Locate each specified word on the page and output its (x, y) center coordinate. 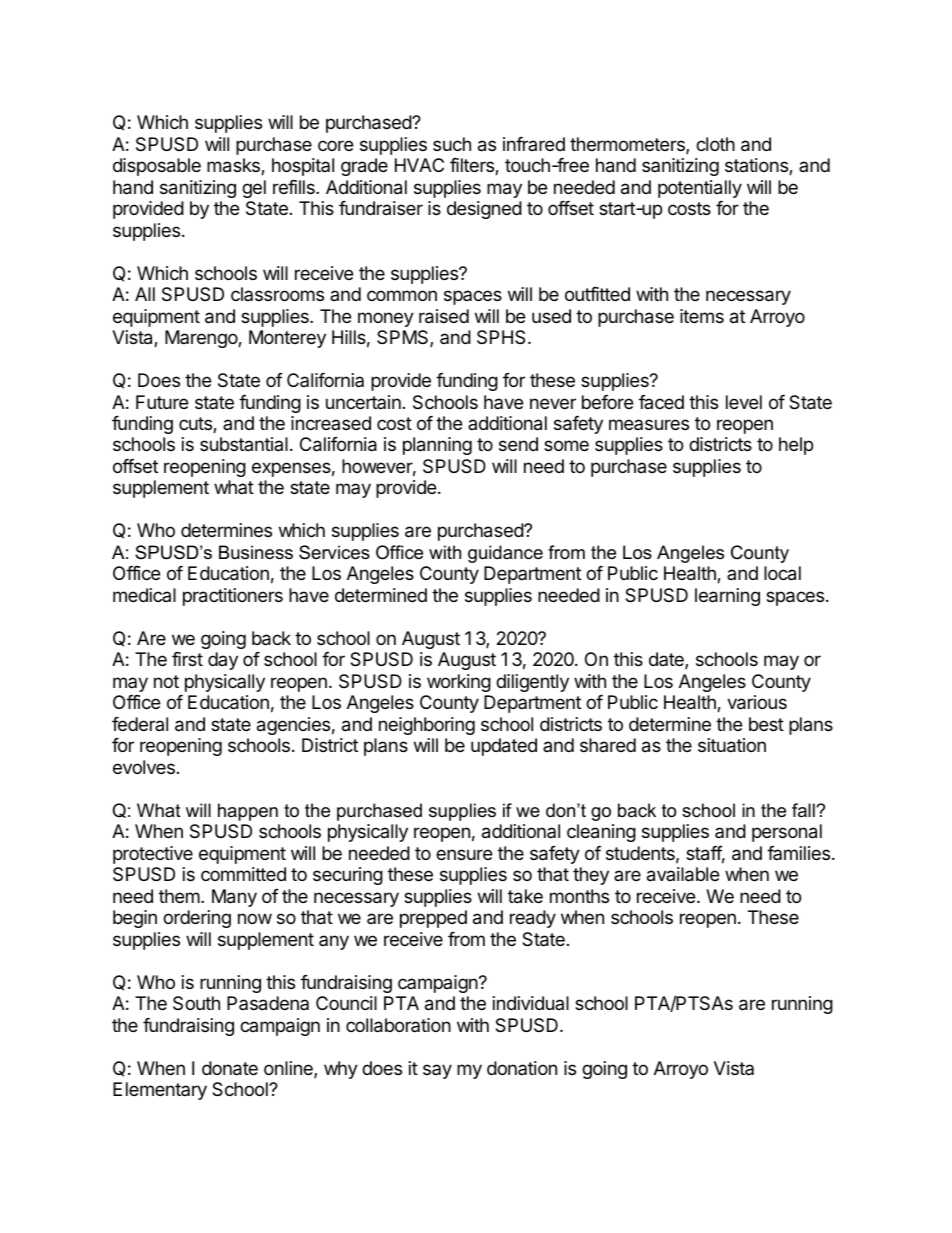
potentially (700, 189)
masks (234, 166)
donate (230, 1068)
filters (473, 166)
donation (522, 1068)
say (437, 1071)
